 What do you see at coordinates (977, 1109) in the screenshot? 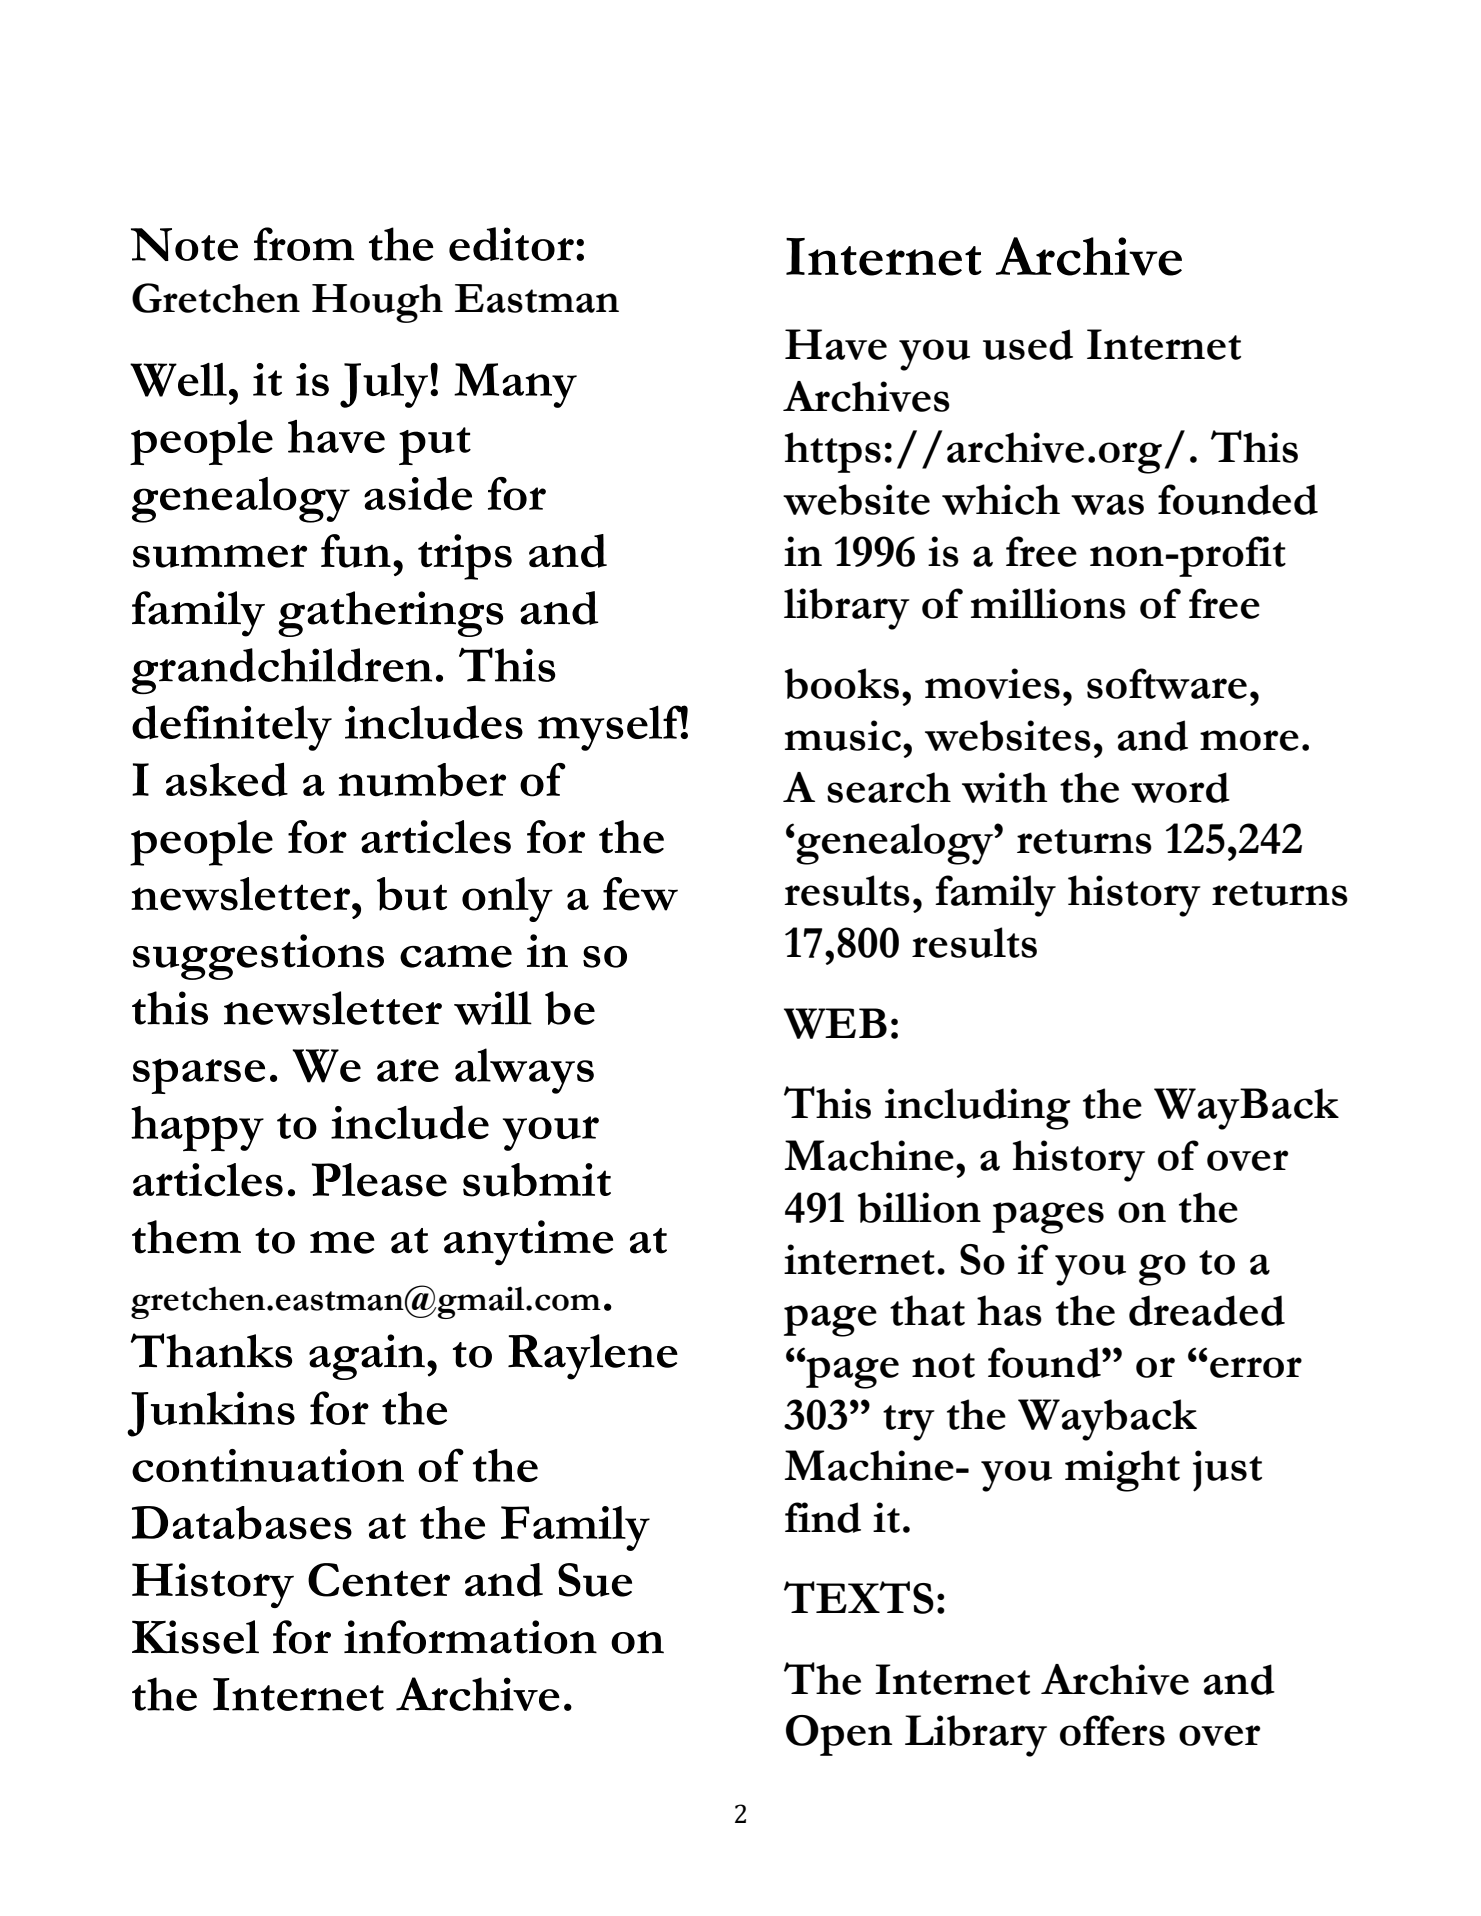
I see `including` at bounding box center [977, 1109].
